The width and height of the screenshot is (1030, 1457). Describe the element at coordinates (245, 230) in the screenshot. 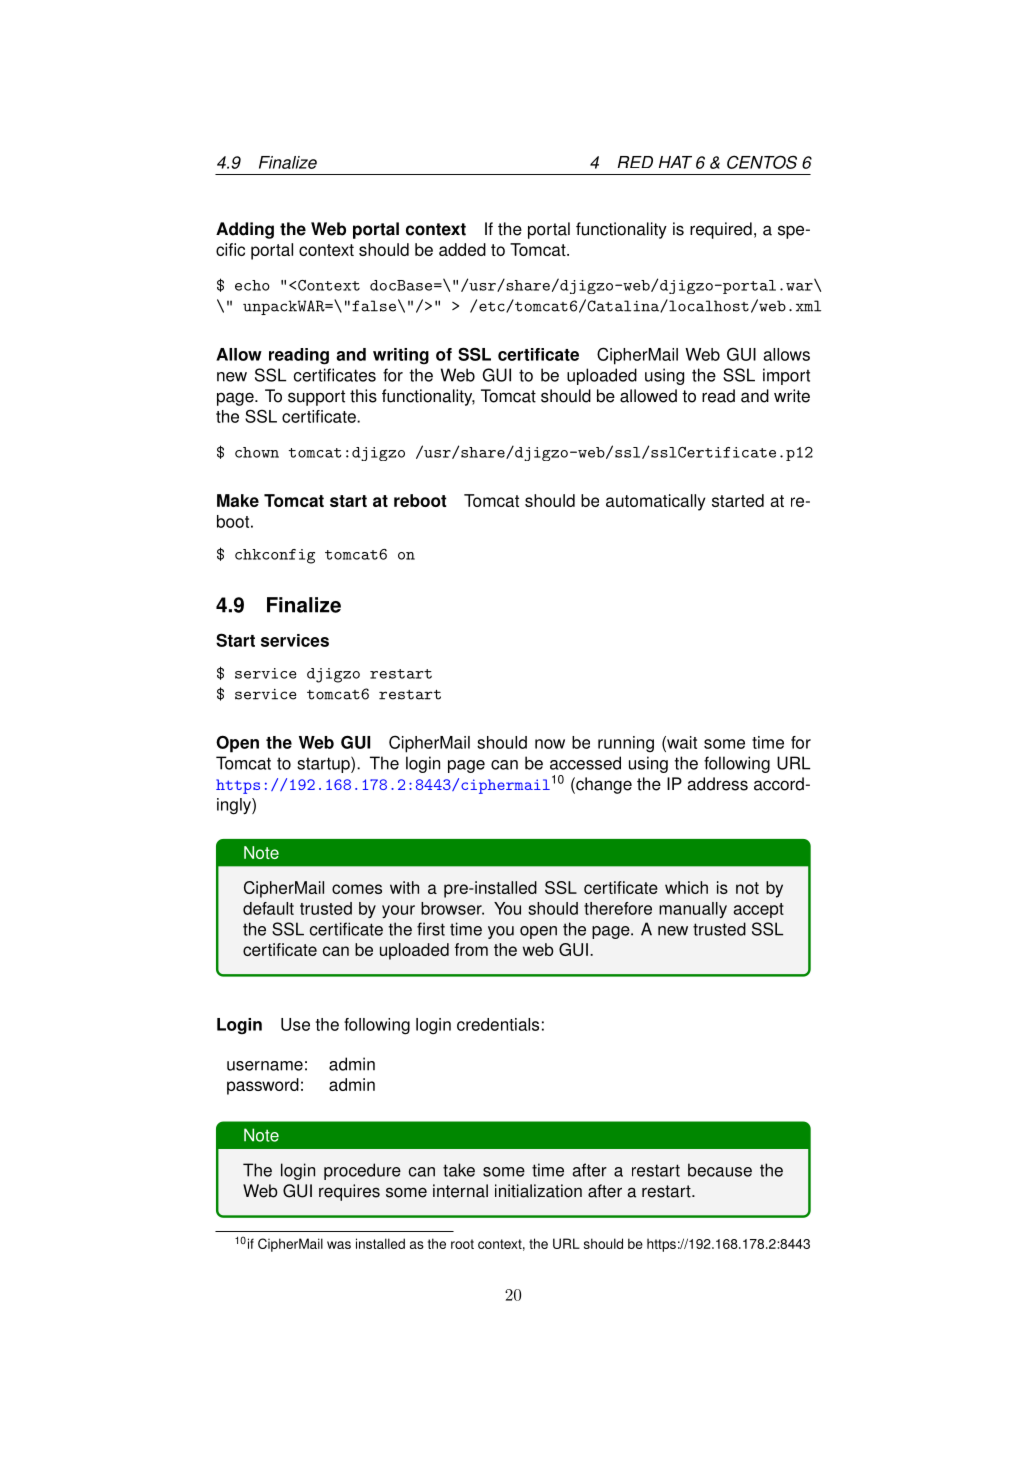

I see `Adding` at that location.
